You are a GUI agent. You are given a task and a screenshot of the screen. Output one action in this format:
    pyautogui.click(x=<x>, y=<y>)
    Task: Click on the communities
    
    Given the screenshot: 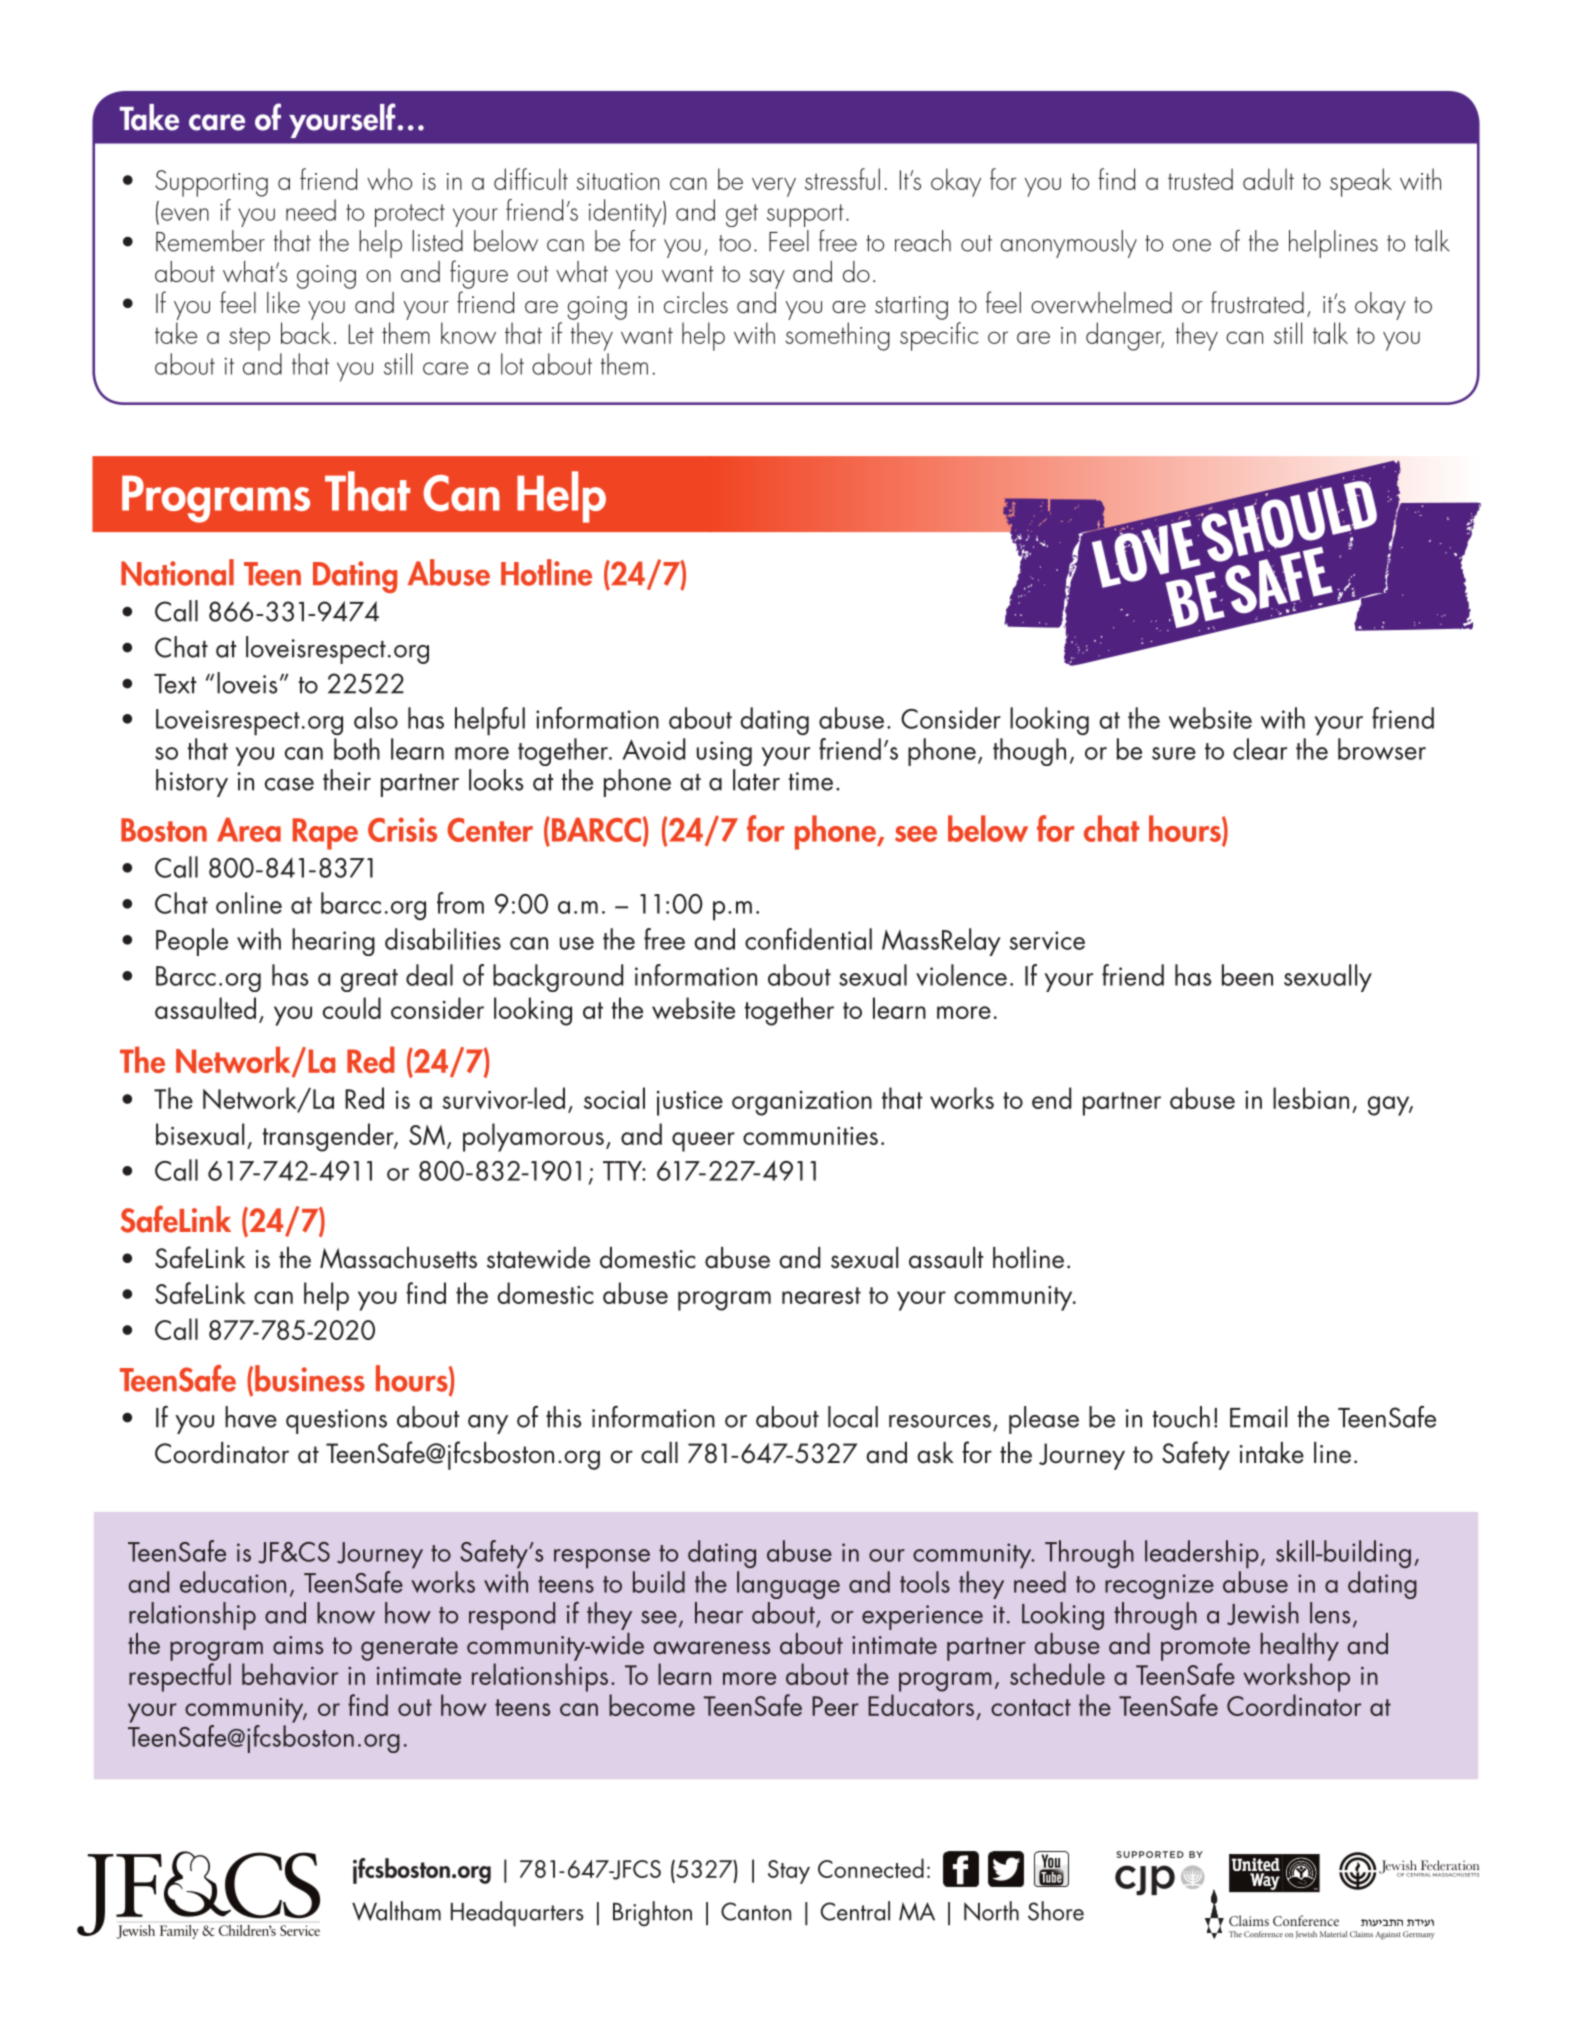 What is the action you would take?
    pyautogui.click(x=810, y=1136)
